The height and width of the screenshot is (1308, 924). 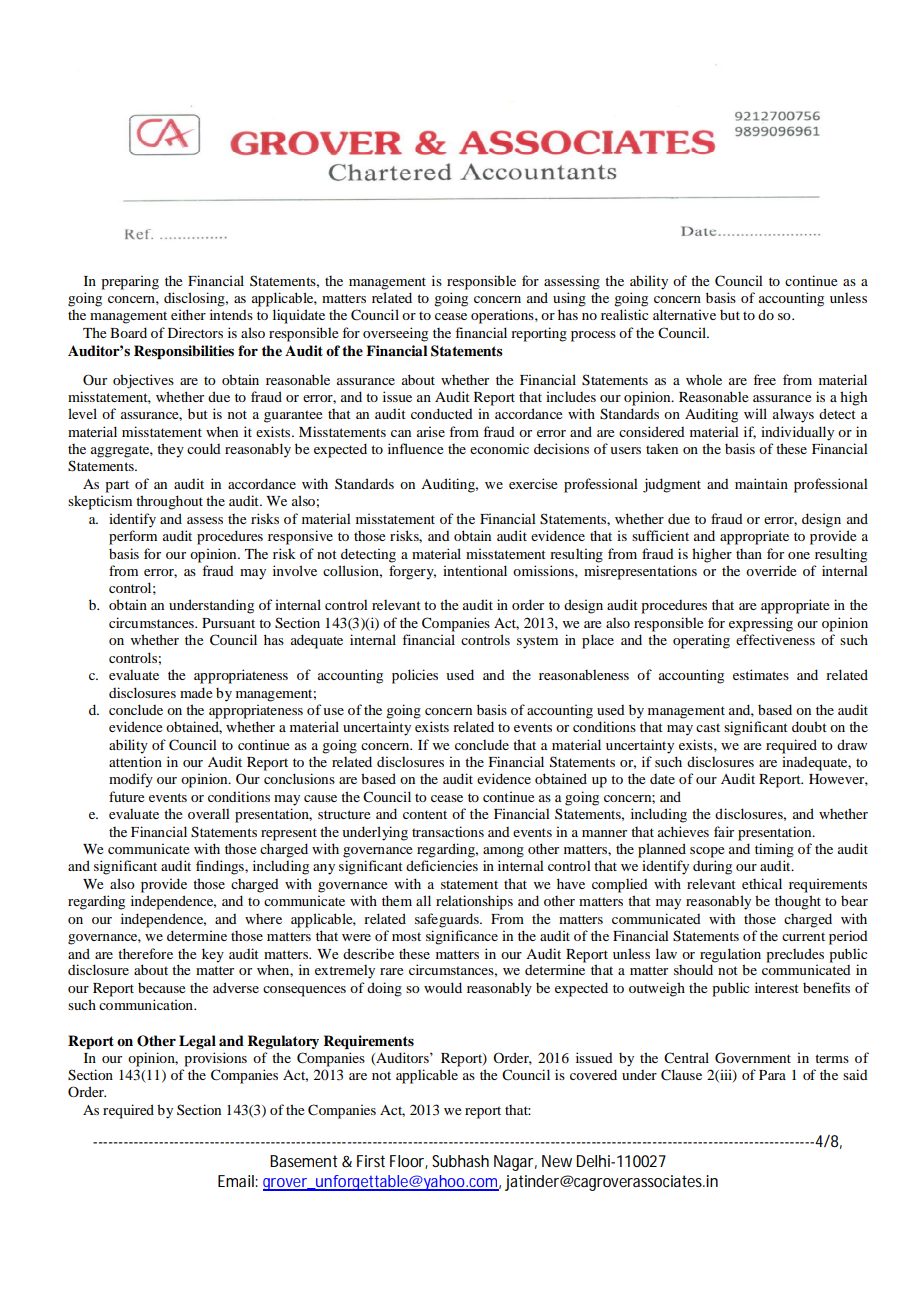 What do you see at coordinates (228, 623) in the screenshot?
I see `Pursuant` at bounding box center [228, 623].
